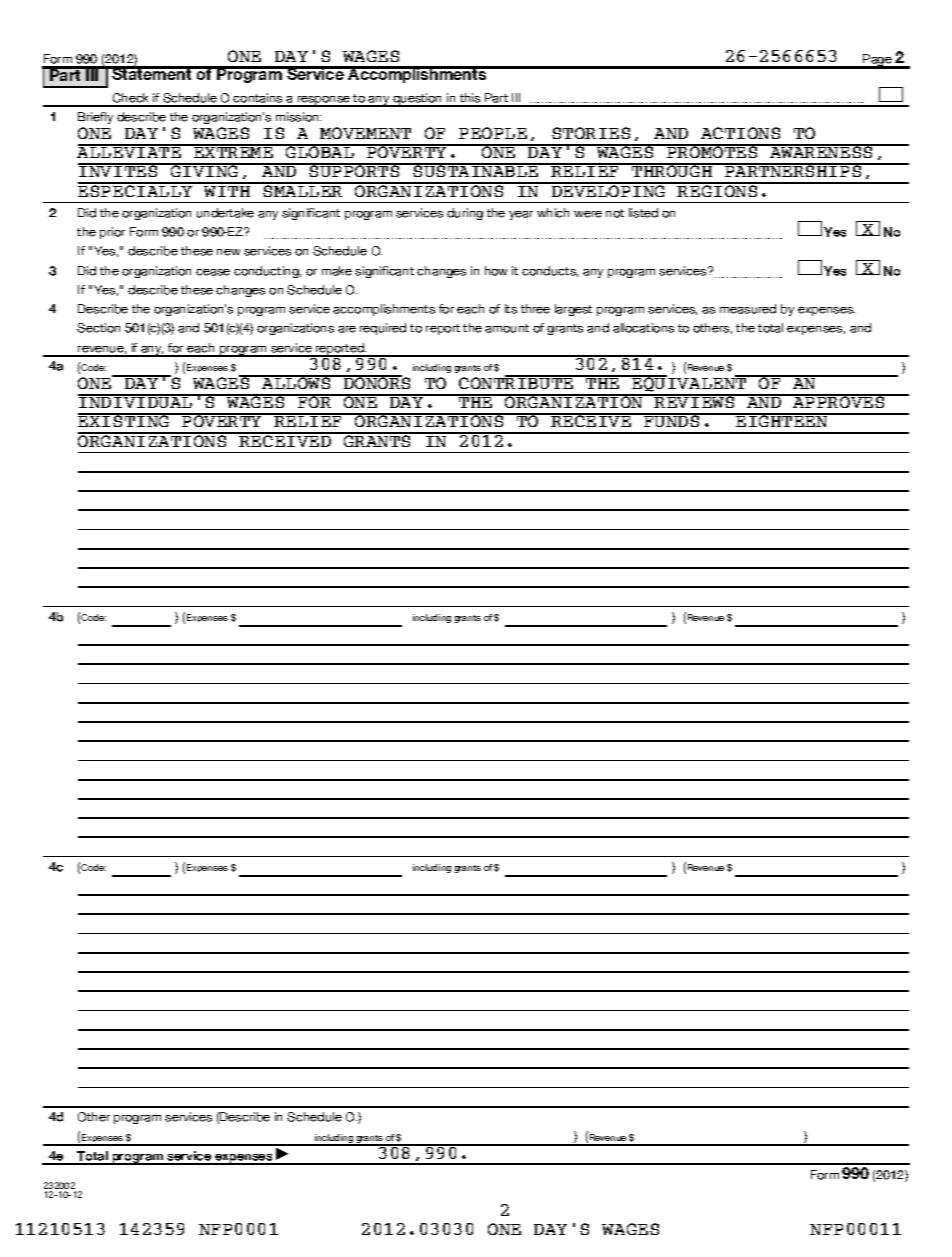  What do you see at coordinates (718, 190) in the screenshot?
I see `REGIONS` at bounding box center [718, 190].
